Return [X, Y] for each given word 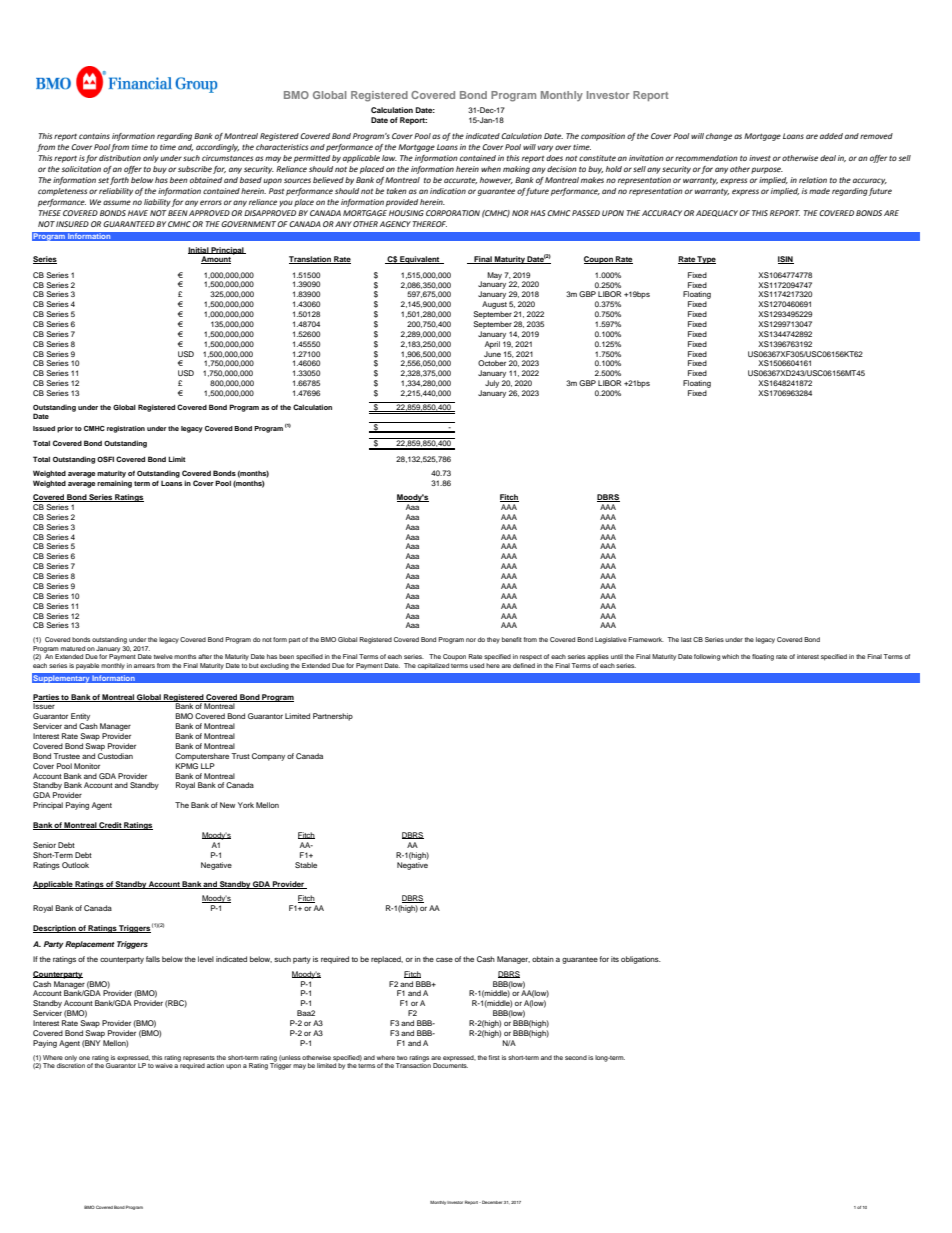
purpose [767, 170]
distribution [120, 158]
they [493, 640]
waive [164, 1065]
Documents [450, 1064]
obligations [641, 960]
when [491, 169]
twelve [163, 656]
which [730, 656]
